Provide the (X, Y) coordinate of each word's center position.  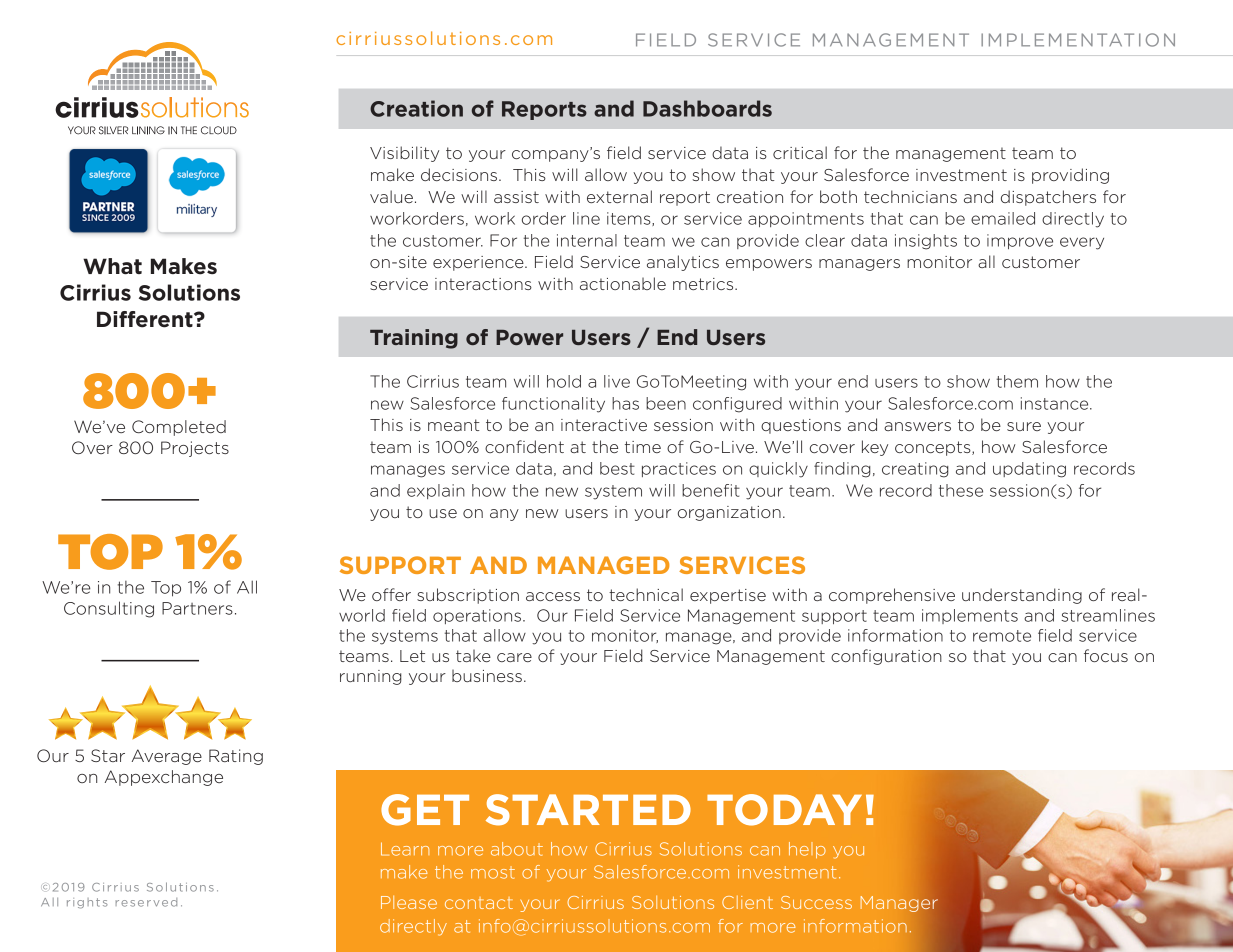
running (371, 677)
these (961, 490)
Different (146, 319)
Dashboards (707, 108)
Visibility (404, 154)
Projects (195, 449)
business (487, 675)
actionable (623, 283)
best (617, 468)
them (1017, 381)
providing (1070, 176)
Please (409, 902)
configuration (886, 657)
